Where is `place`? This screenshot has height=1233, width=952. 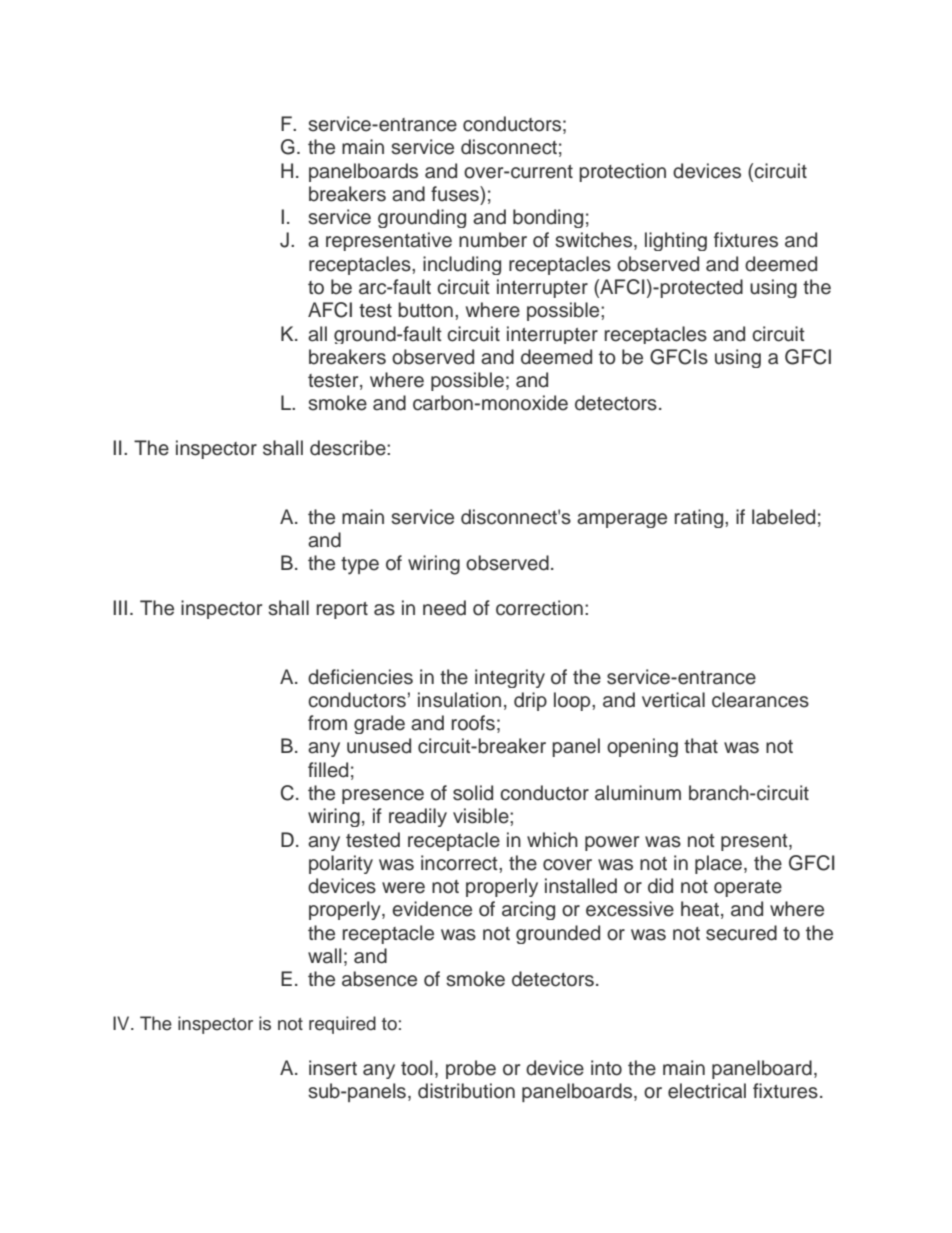
place is located at coordinates (718, 864).
